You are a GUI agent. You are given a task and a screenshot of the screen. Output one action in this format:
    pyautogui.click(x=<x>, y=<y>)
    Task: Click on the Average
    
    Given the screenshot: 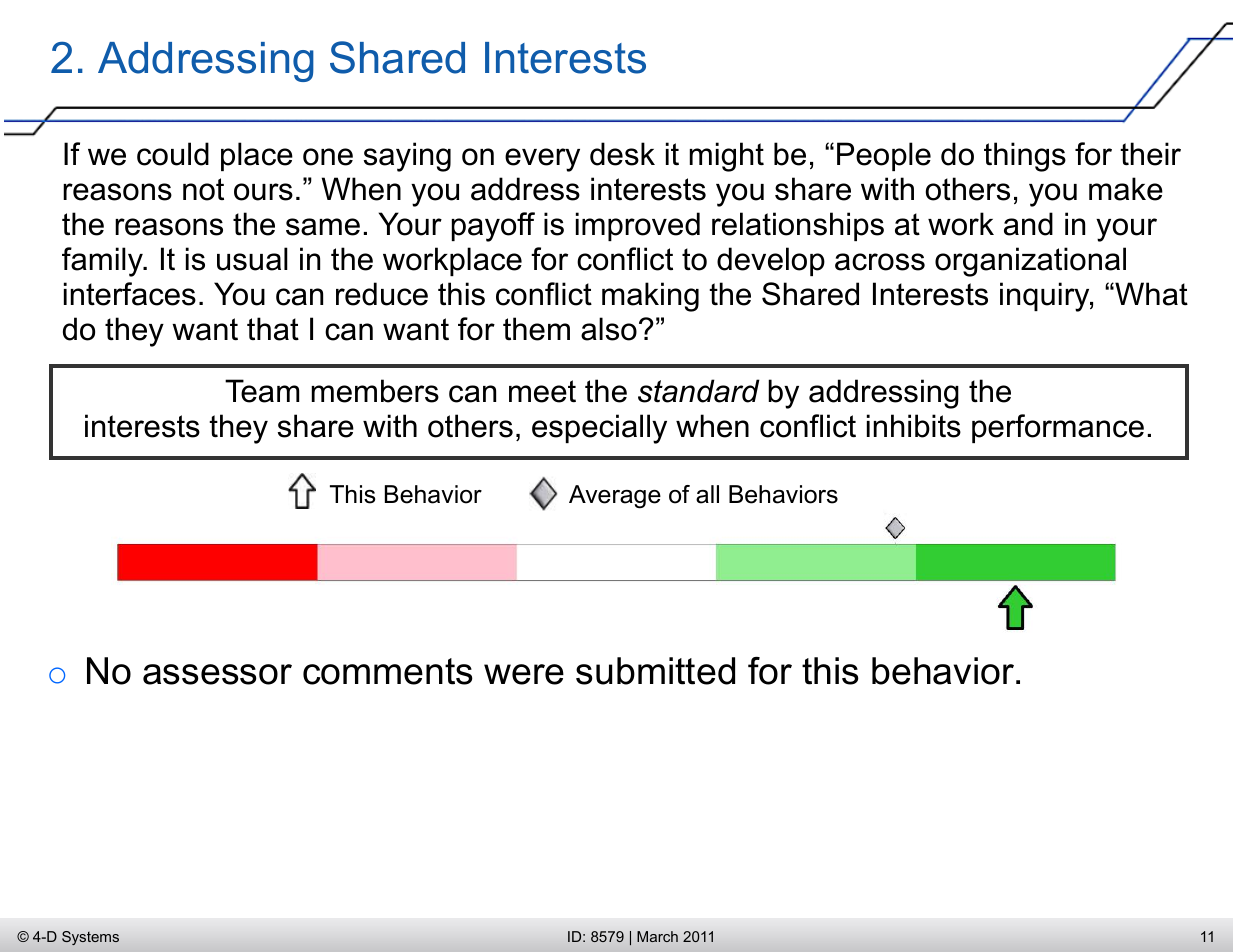 What is the action you would take?
    pyautogui.click(x=615, y=497)
